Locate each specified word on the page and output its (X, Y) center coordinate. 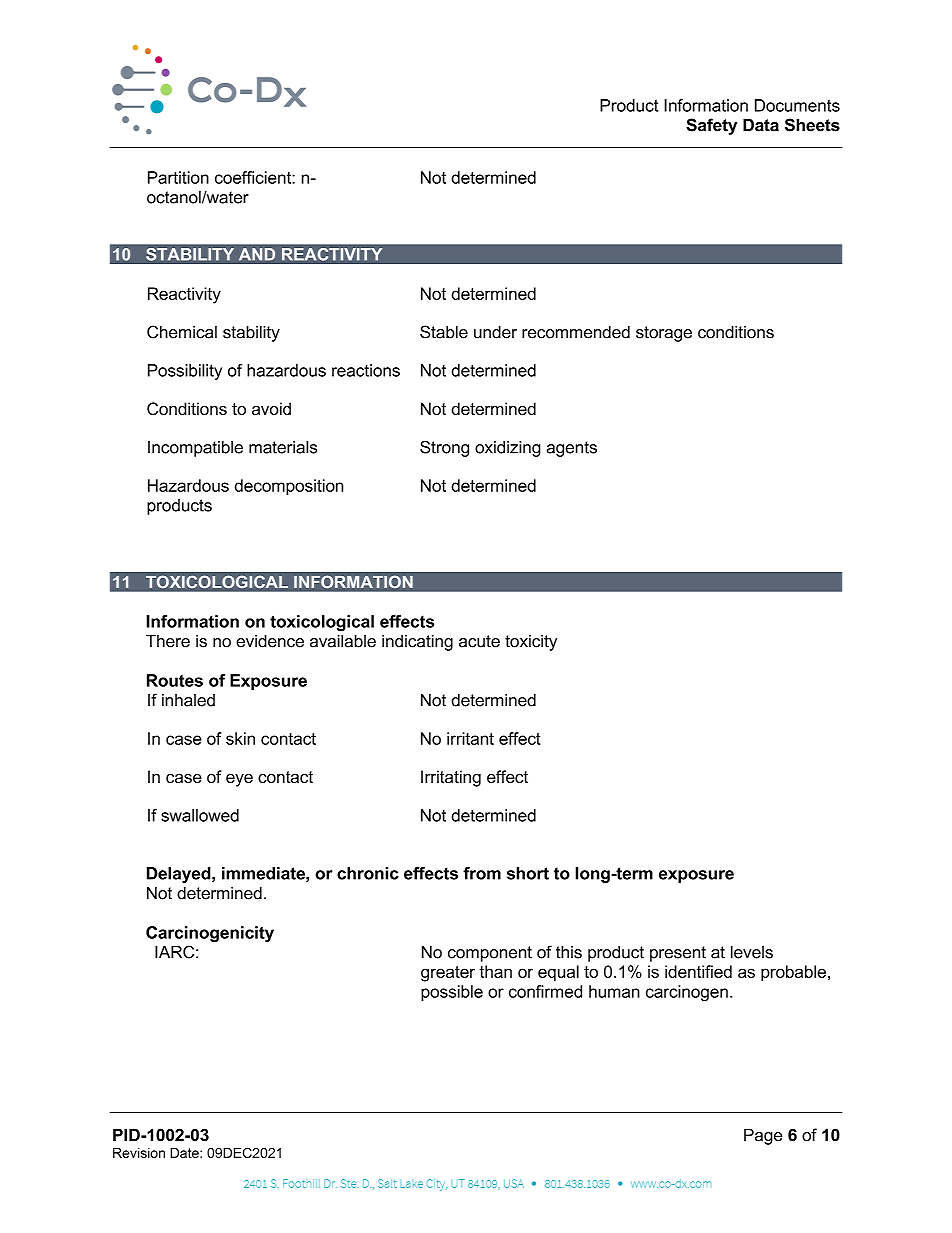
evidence (270, 641)
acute (479, 641)
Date (185, 1153)
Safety (711, 126)
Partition (178, 177)
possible (452, 993)
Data (761, 125)
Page (763, 1136)
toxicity (531, 643)
